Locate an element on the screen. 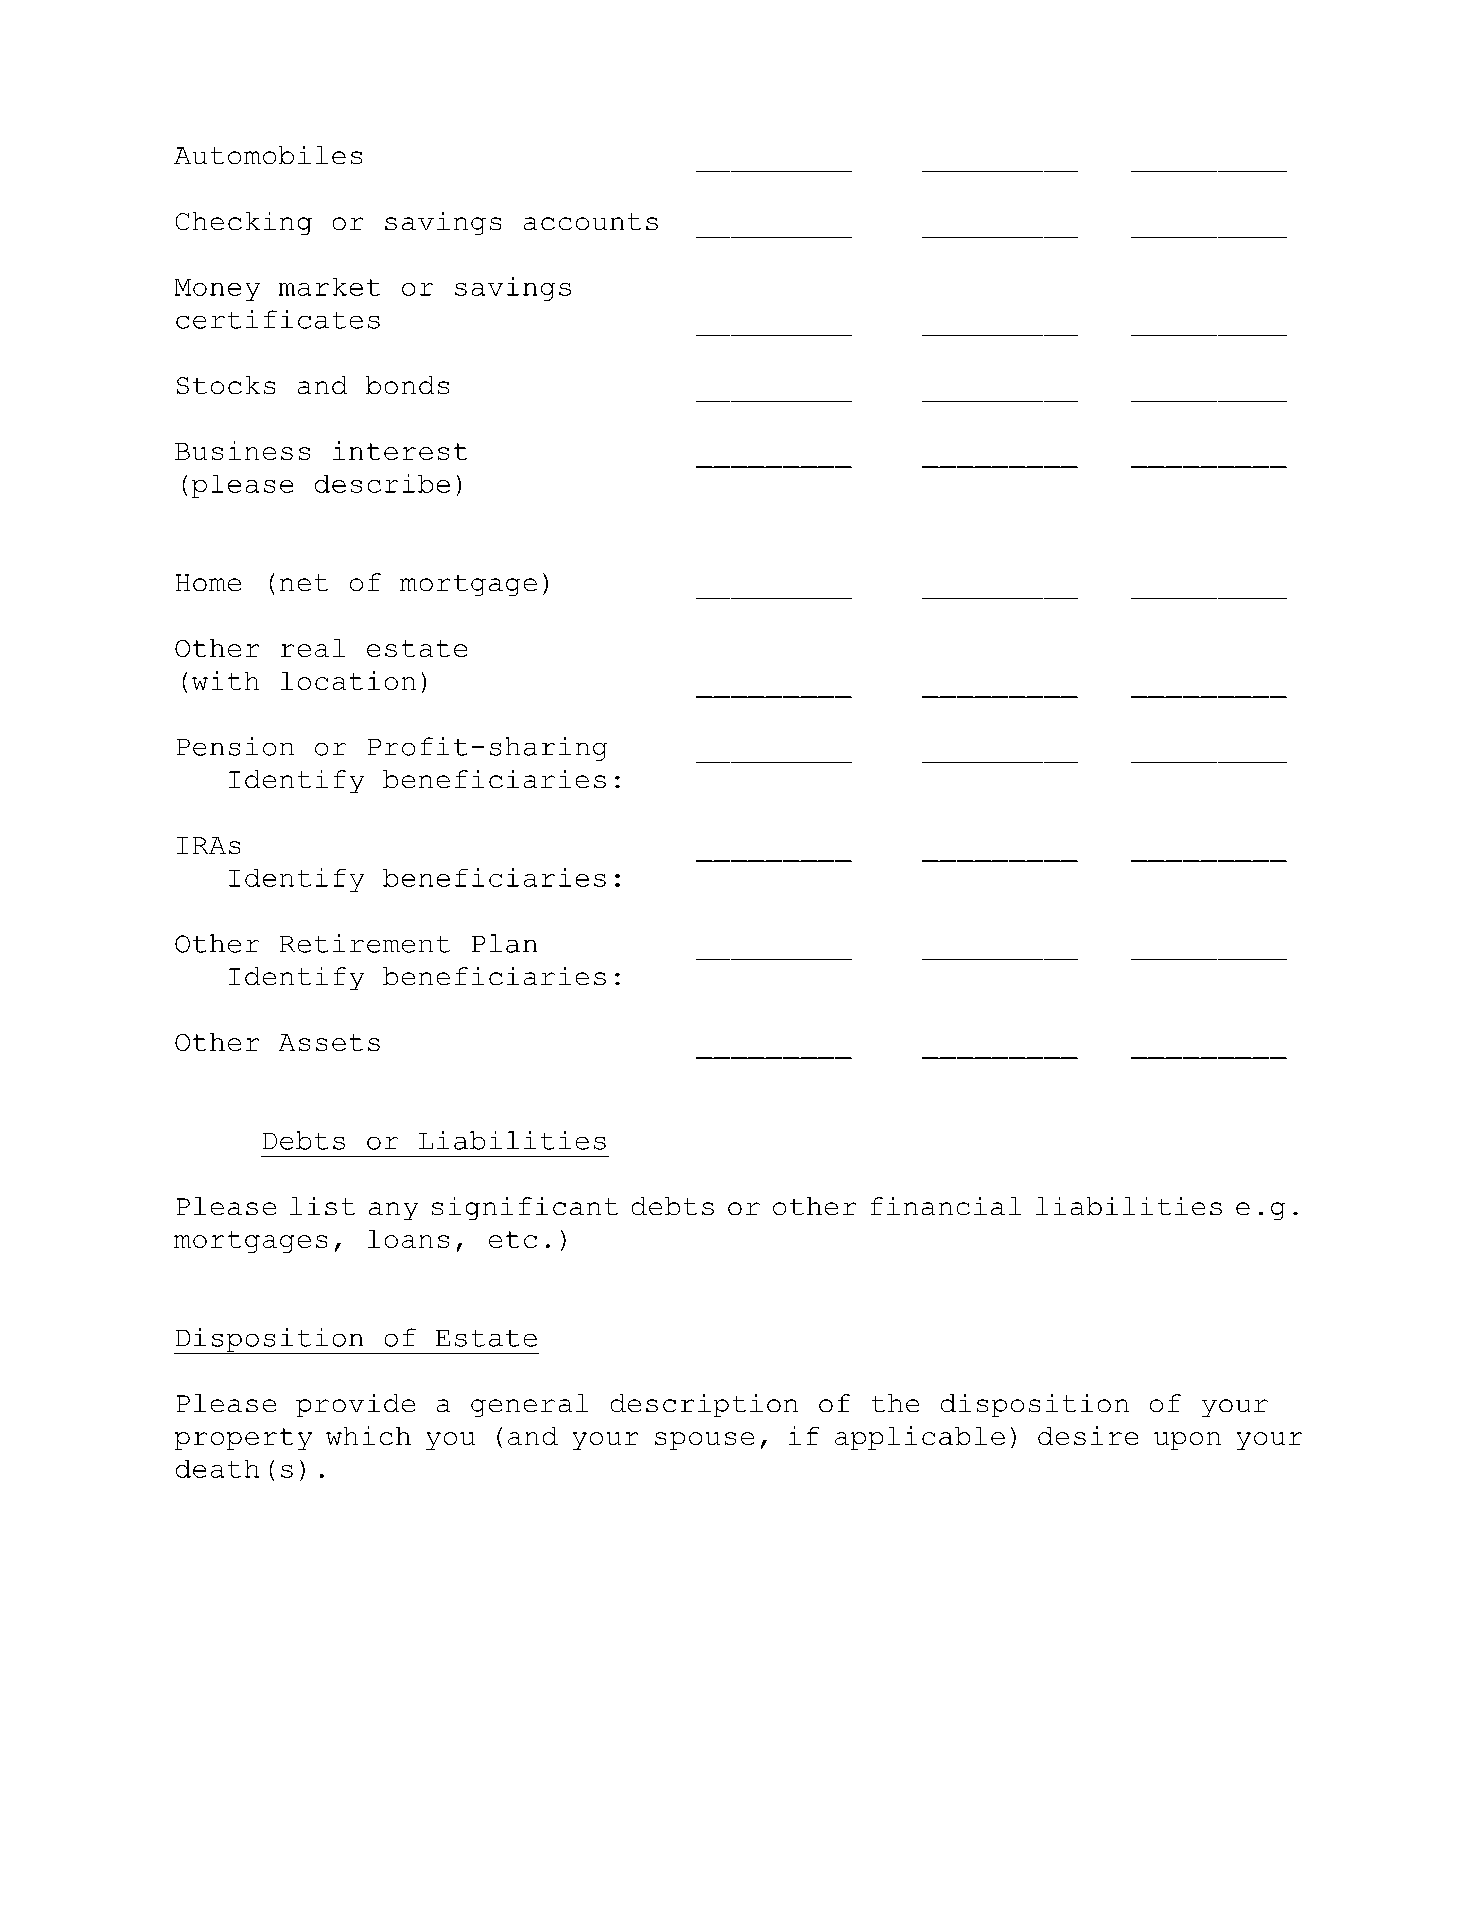  desire is located at coordinates (1088, 1435).
